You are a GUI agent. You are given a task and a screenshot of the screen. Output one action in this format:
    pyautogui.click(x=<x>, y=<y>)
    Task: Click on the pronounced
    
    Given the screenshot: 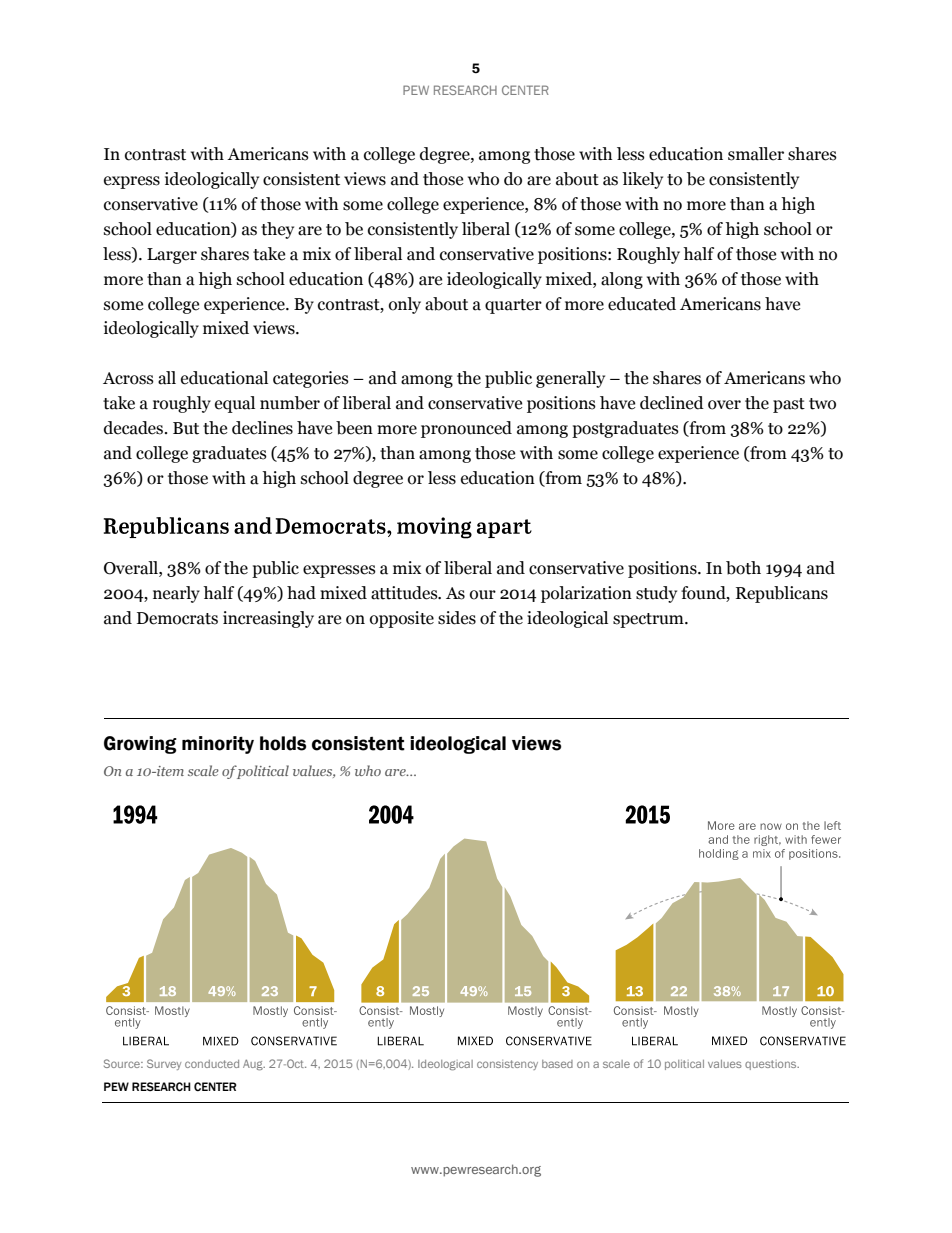 What is the action you would take?
    pyautogui.click(x=466, y=429)
